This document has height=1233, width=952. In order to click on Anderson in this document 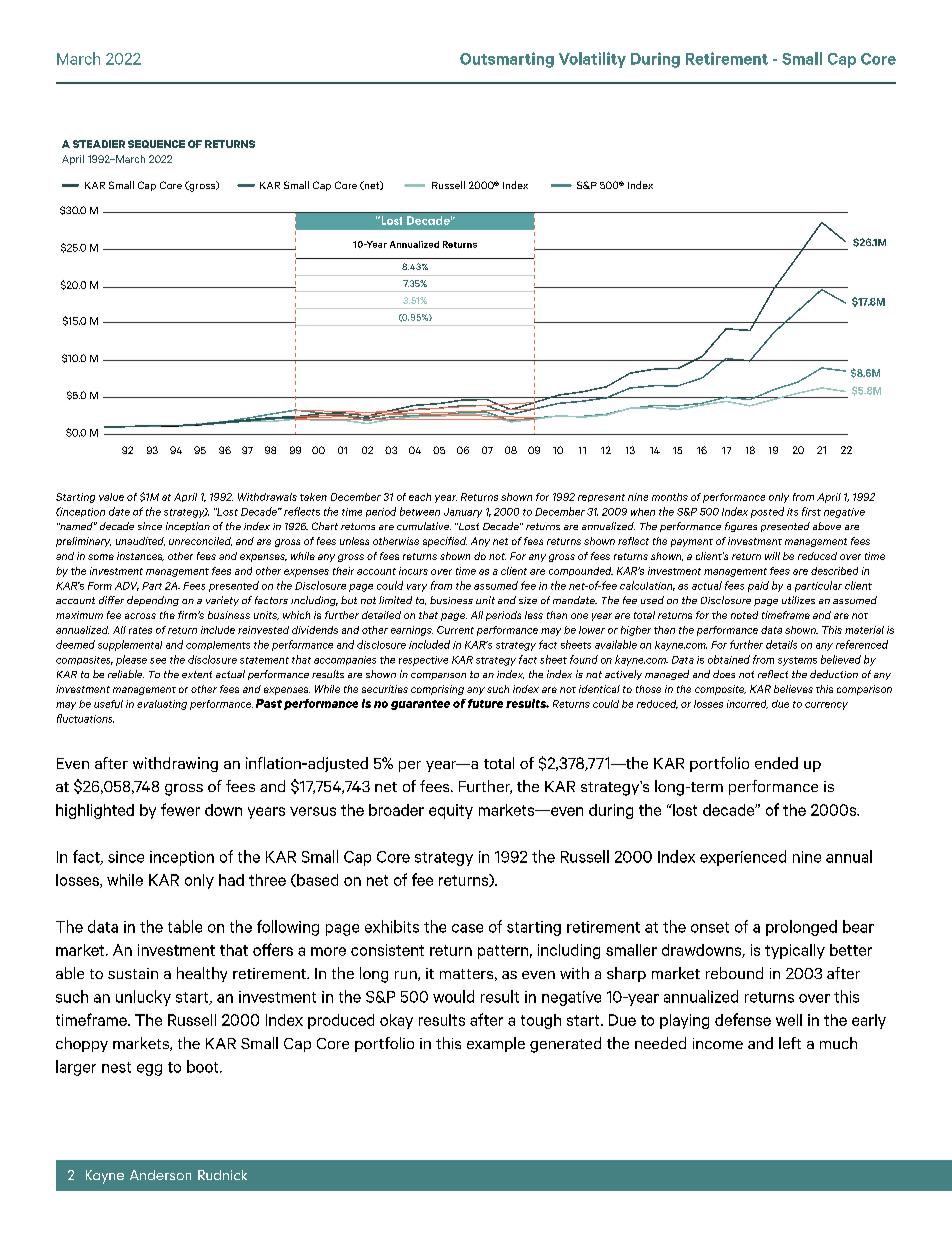, I will do `click(160, 1175)`.
